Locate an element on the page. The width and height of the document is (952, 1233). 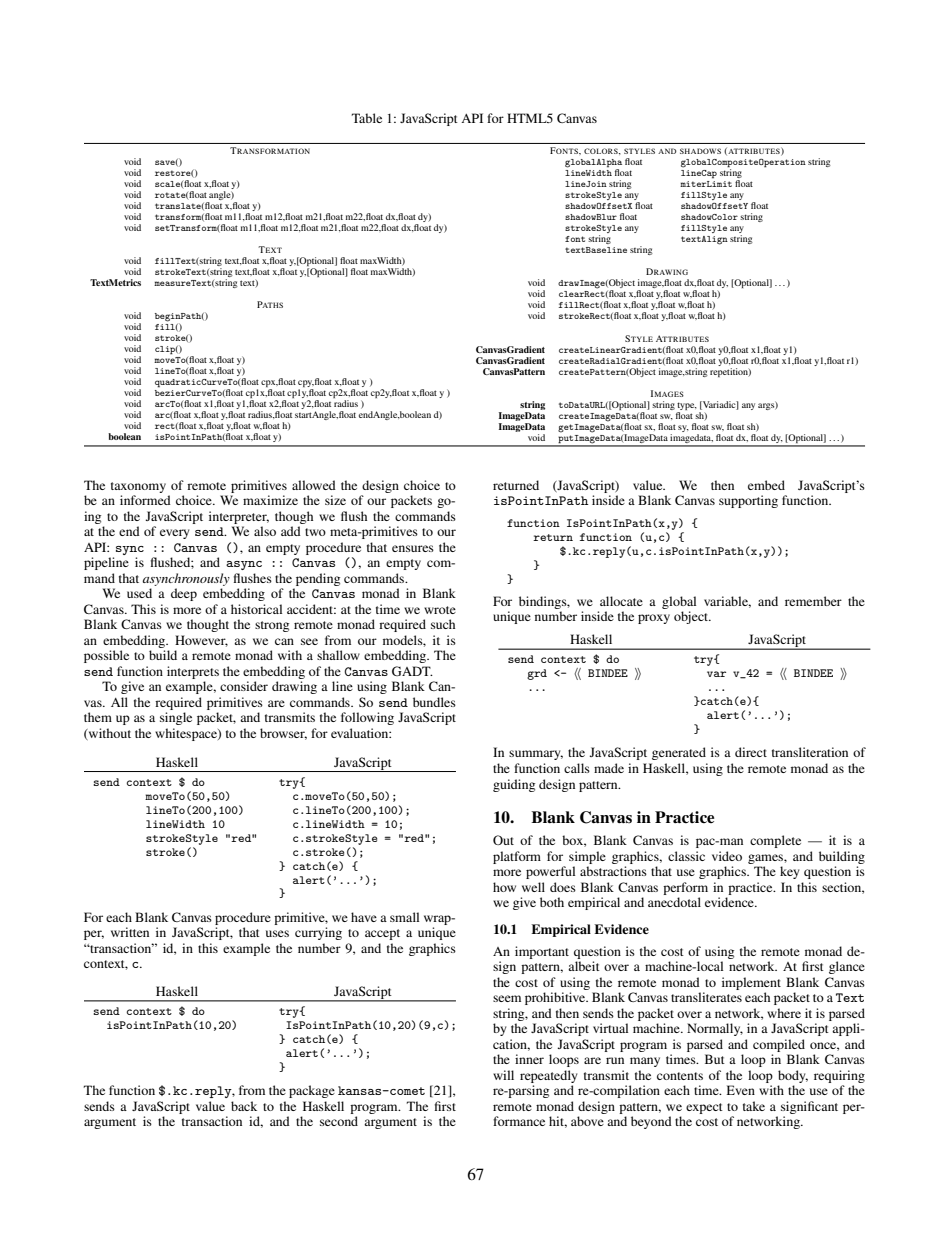
allowed is located at coordinates (314, 485).
